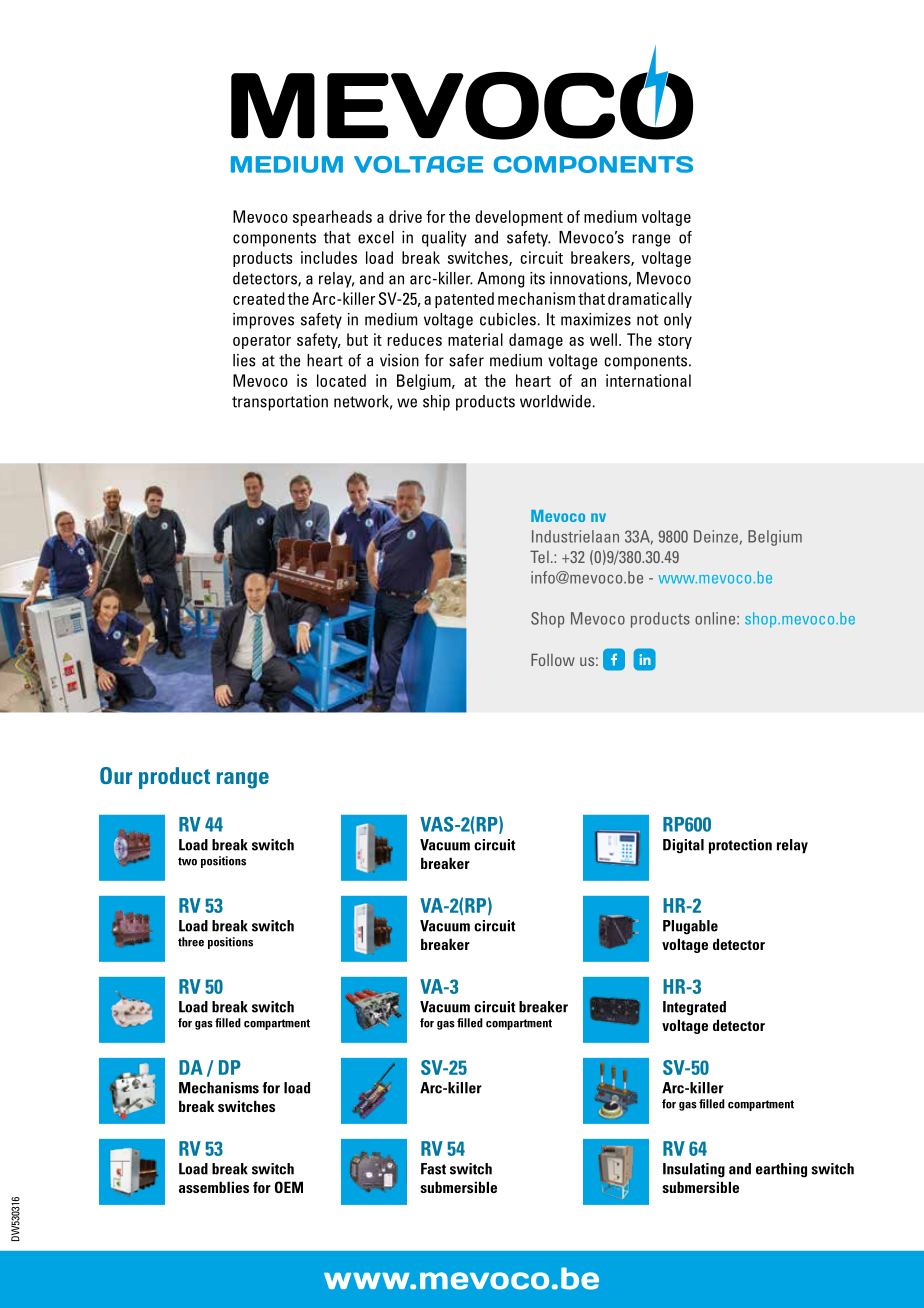  What do you see at coordinates (694, 1170) in the screenshot?
I see `Insulating` at bounding box center [694, 1170].
